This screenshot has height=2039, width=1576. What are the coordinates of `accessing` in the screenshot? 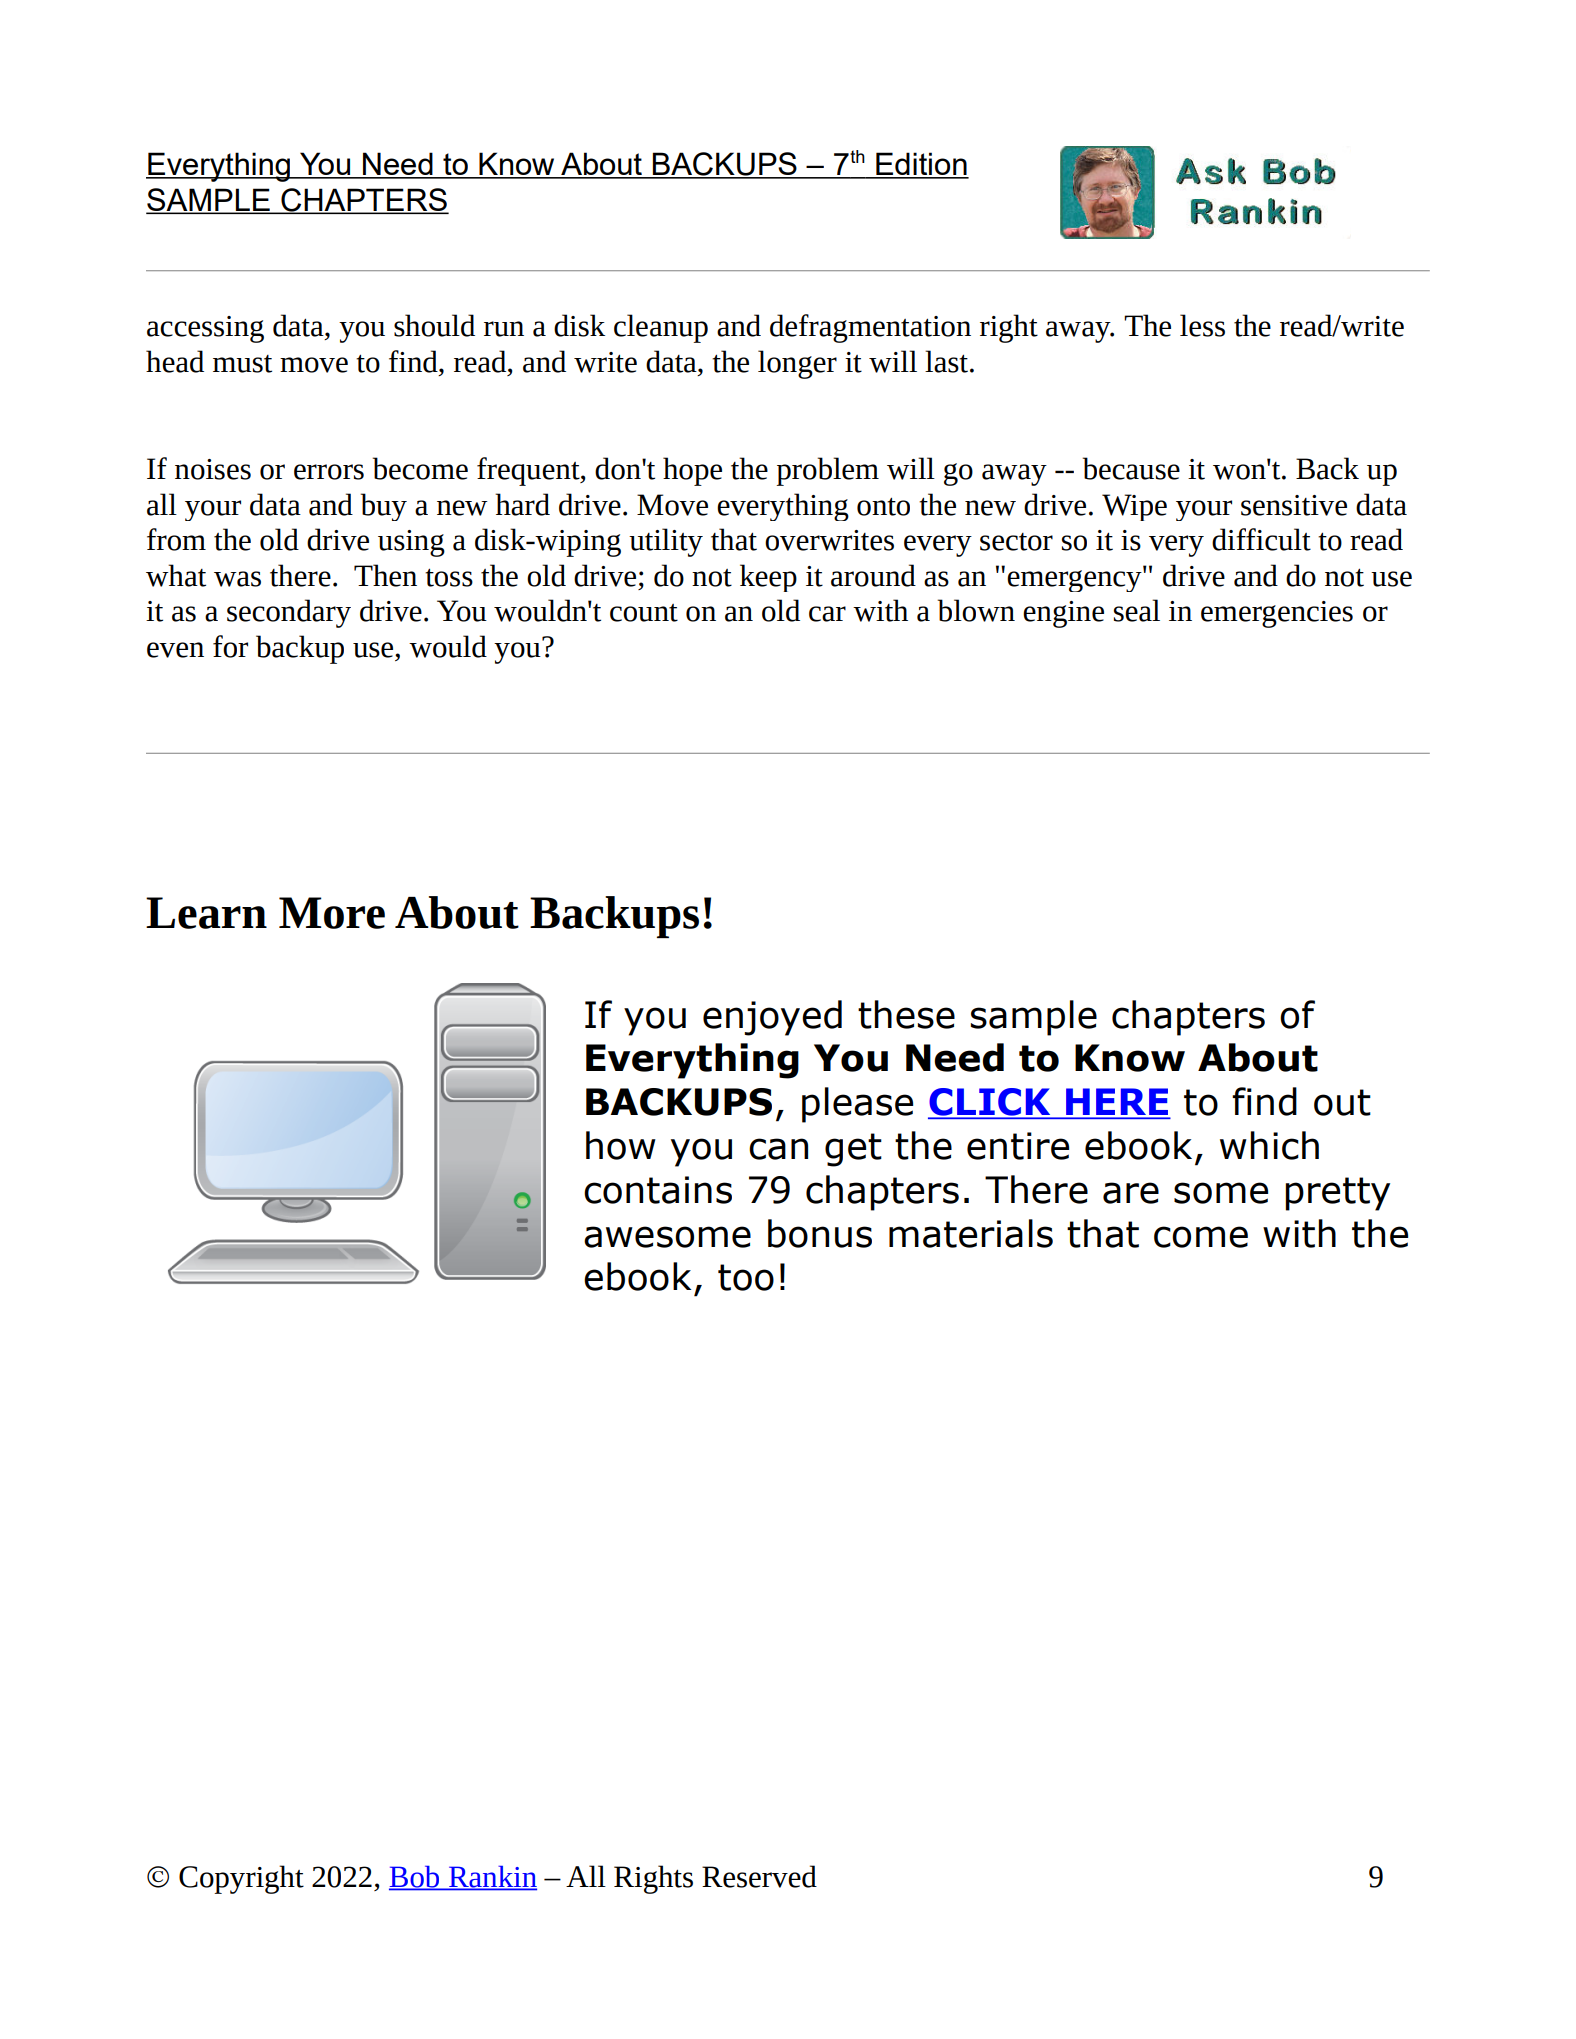 It's located at (205, 329).
